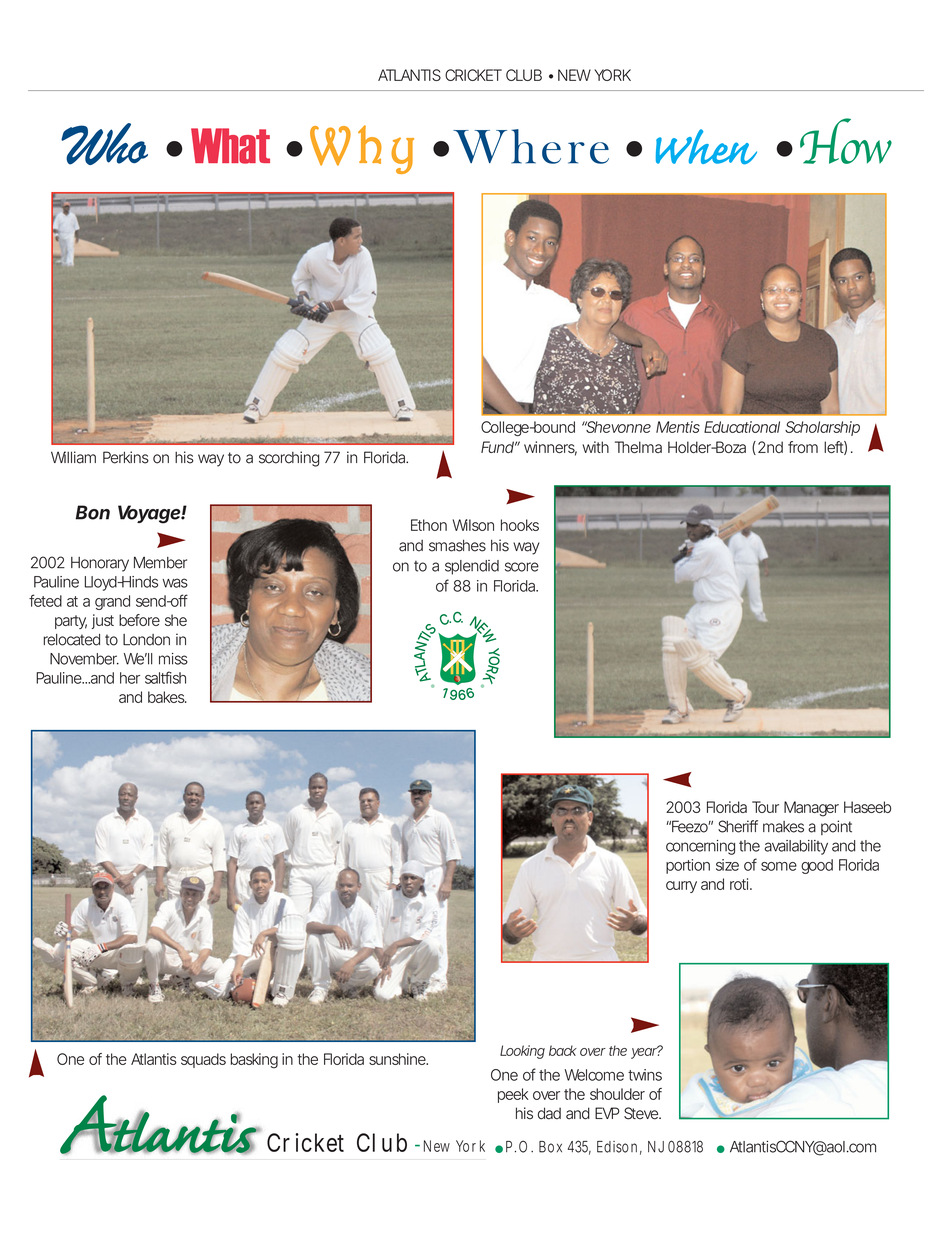  I want to click on splendid, so click(472, 567).
